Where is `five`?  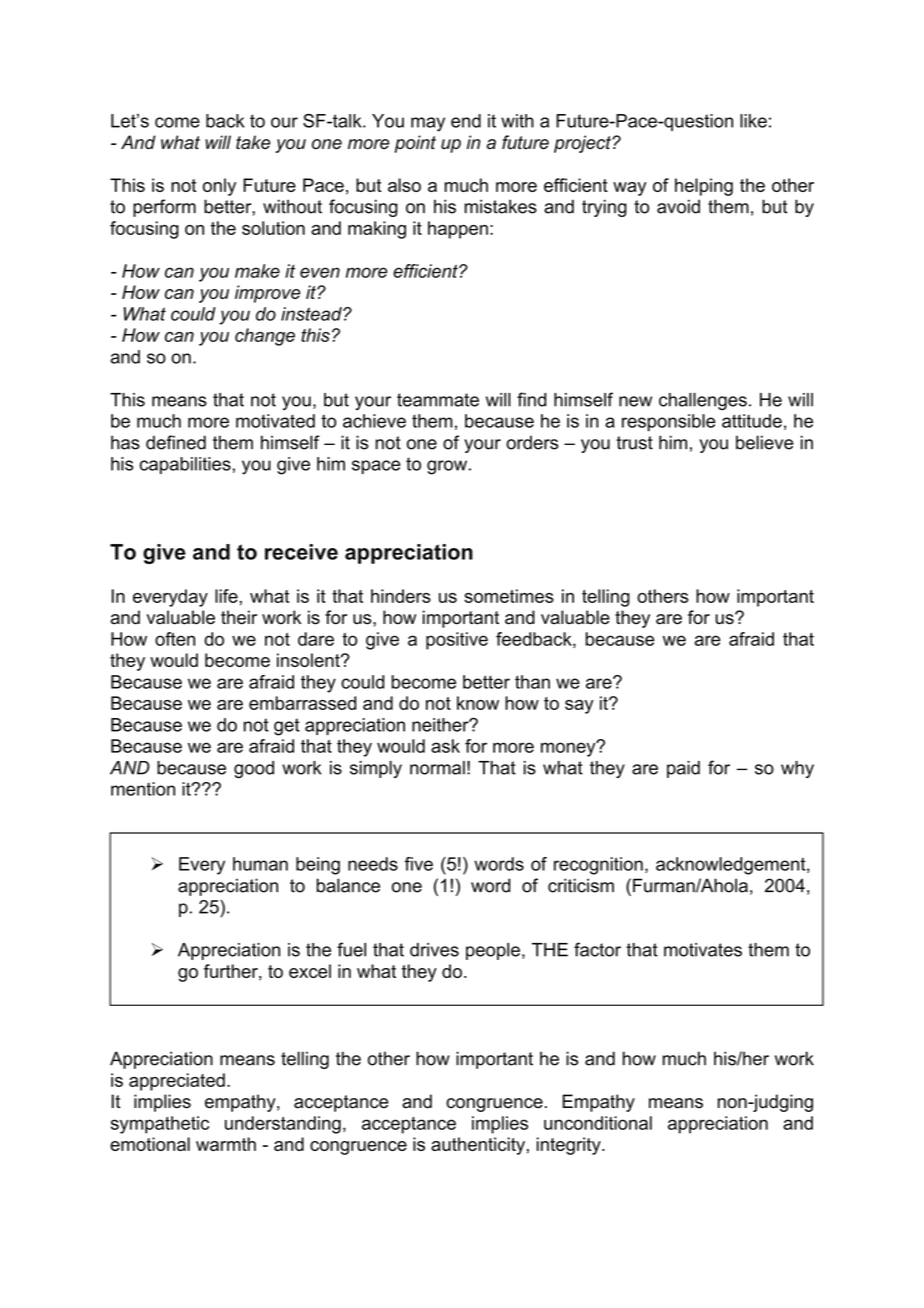
five is located at coordinates (418, 864).
